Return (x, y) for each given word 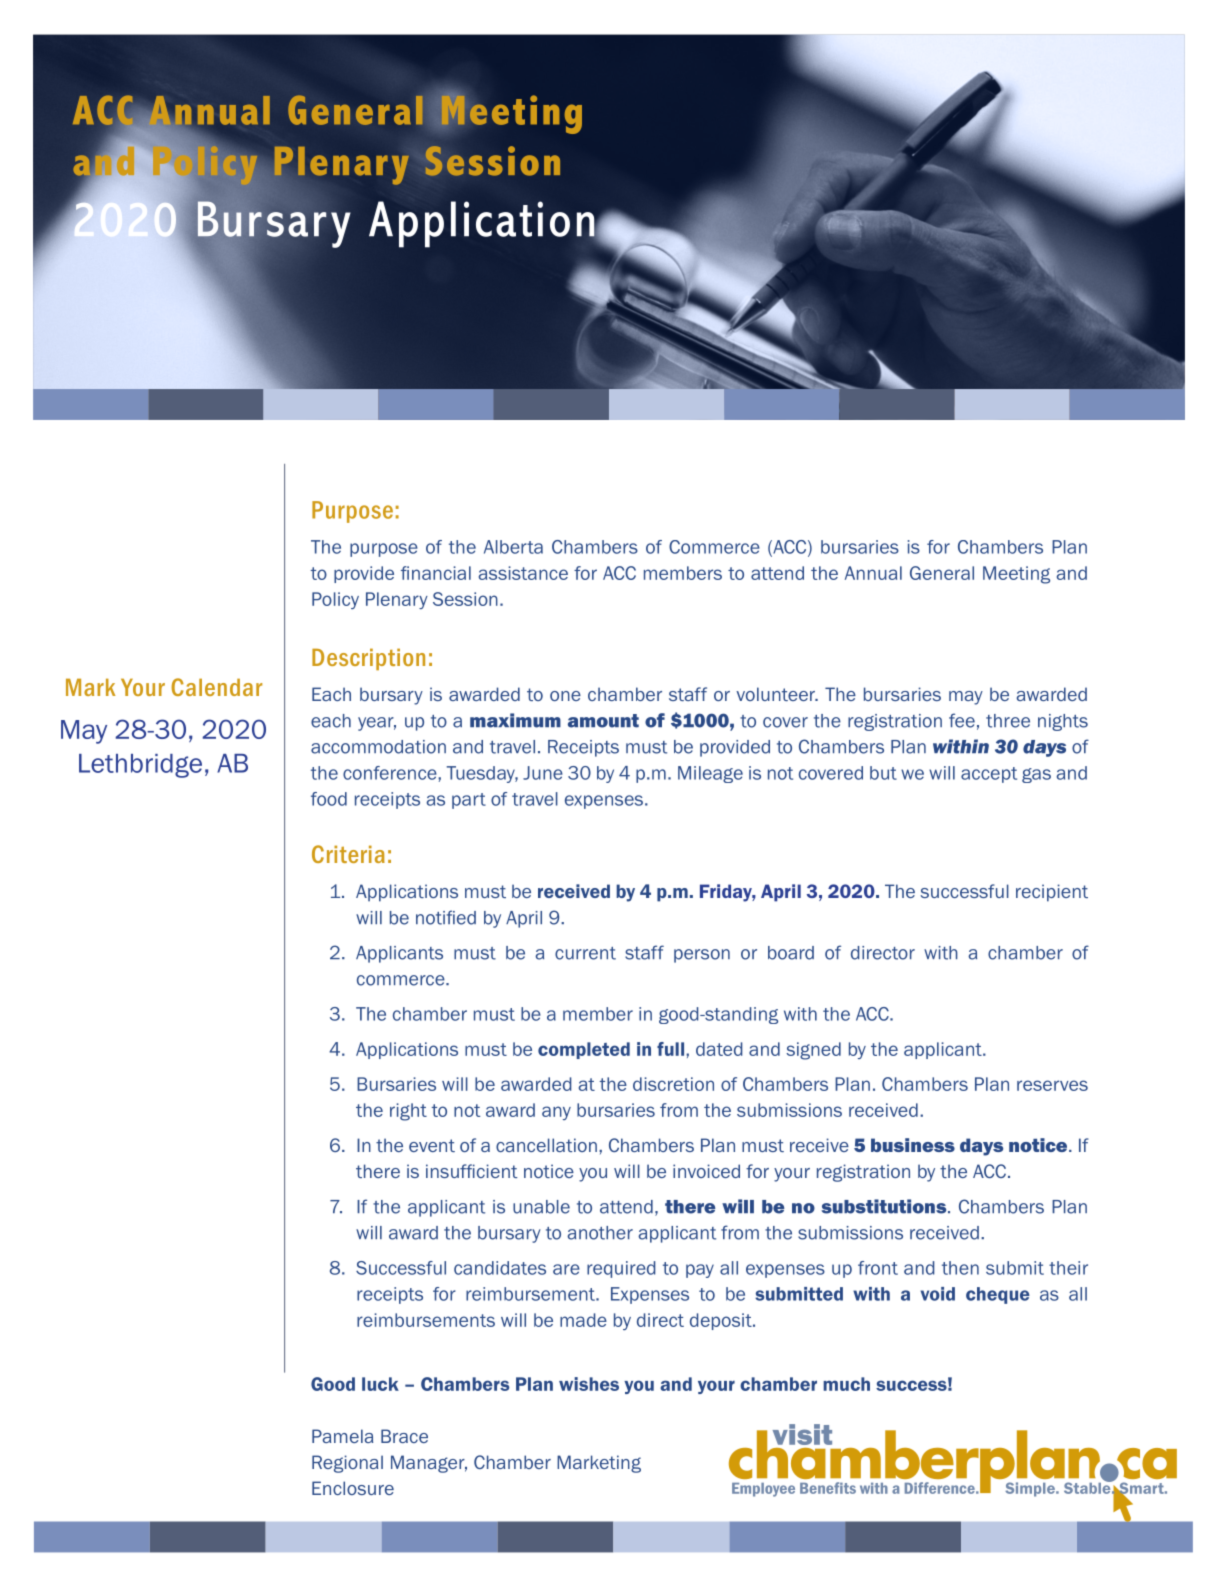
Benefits (828, 1488)
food (329, 799)
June (543, 773)
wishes (589, 1384)
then (960, 1268)
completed (584, 1050)
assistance (523, 573)
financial (436, 573)
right (408, 1112)
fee (962, 720)
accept (989, 775)
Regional (347, 1464)
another (600, 1233)
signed (813, 1051)
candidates (500, 1268)
